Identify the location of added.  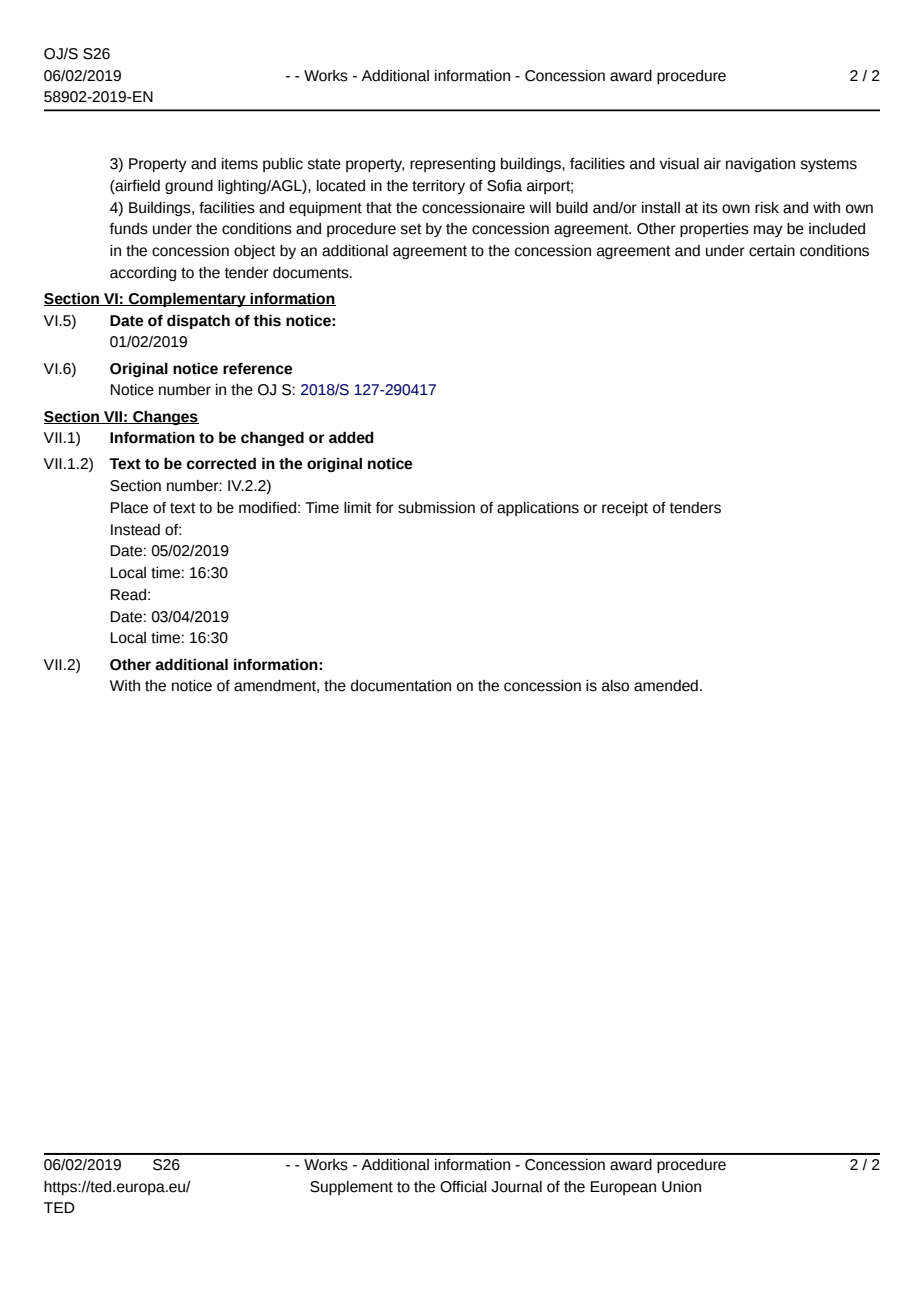
(351, 437).
